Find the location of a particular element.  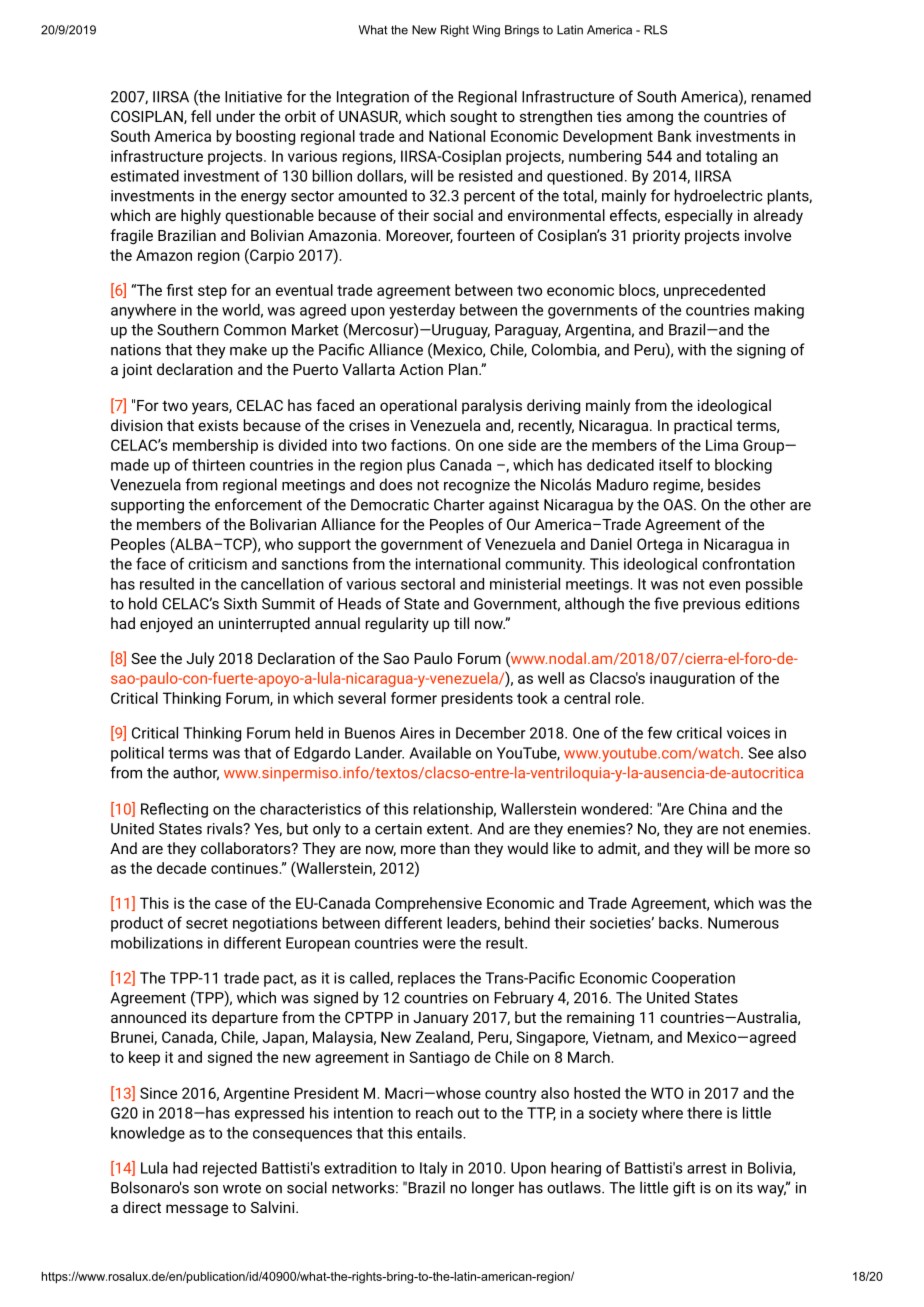

Wing is located at coordinates (486, 31).
